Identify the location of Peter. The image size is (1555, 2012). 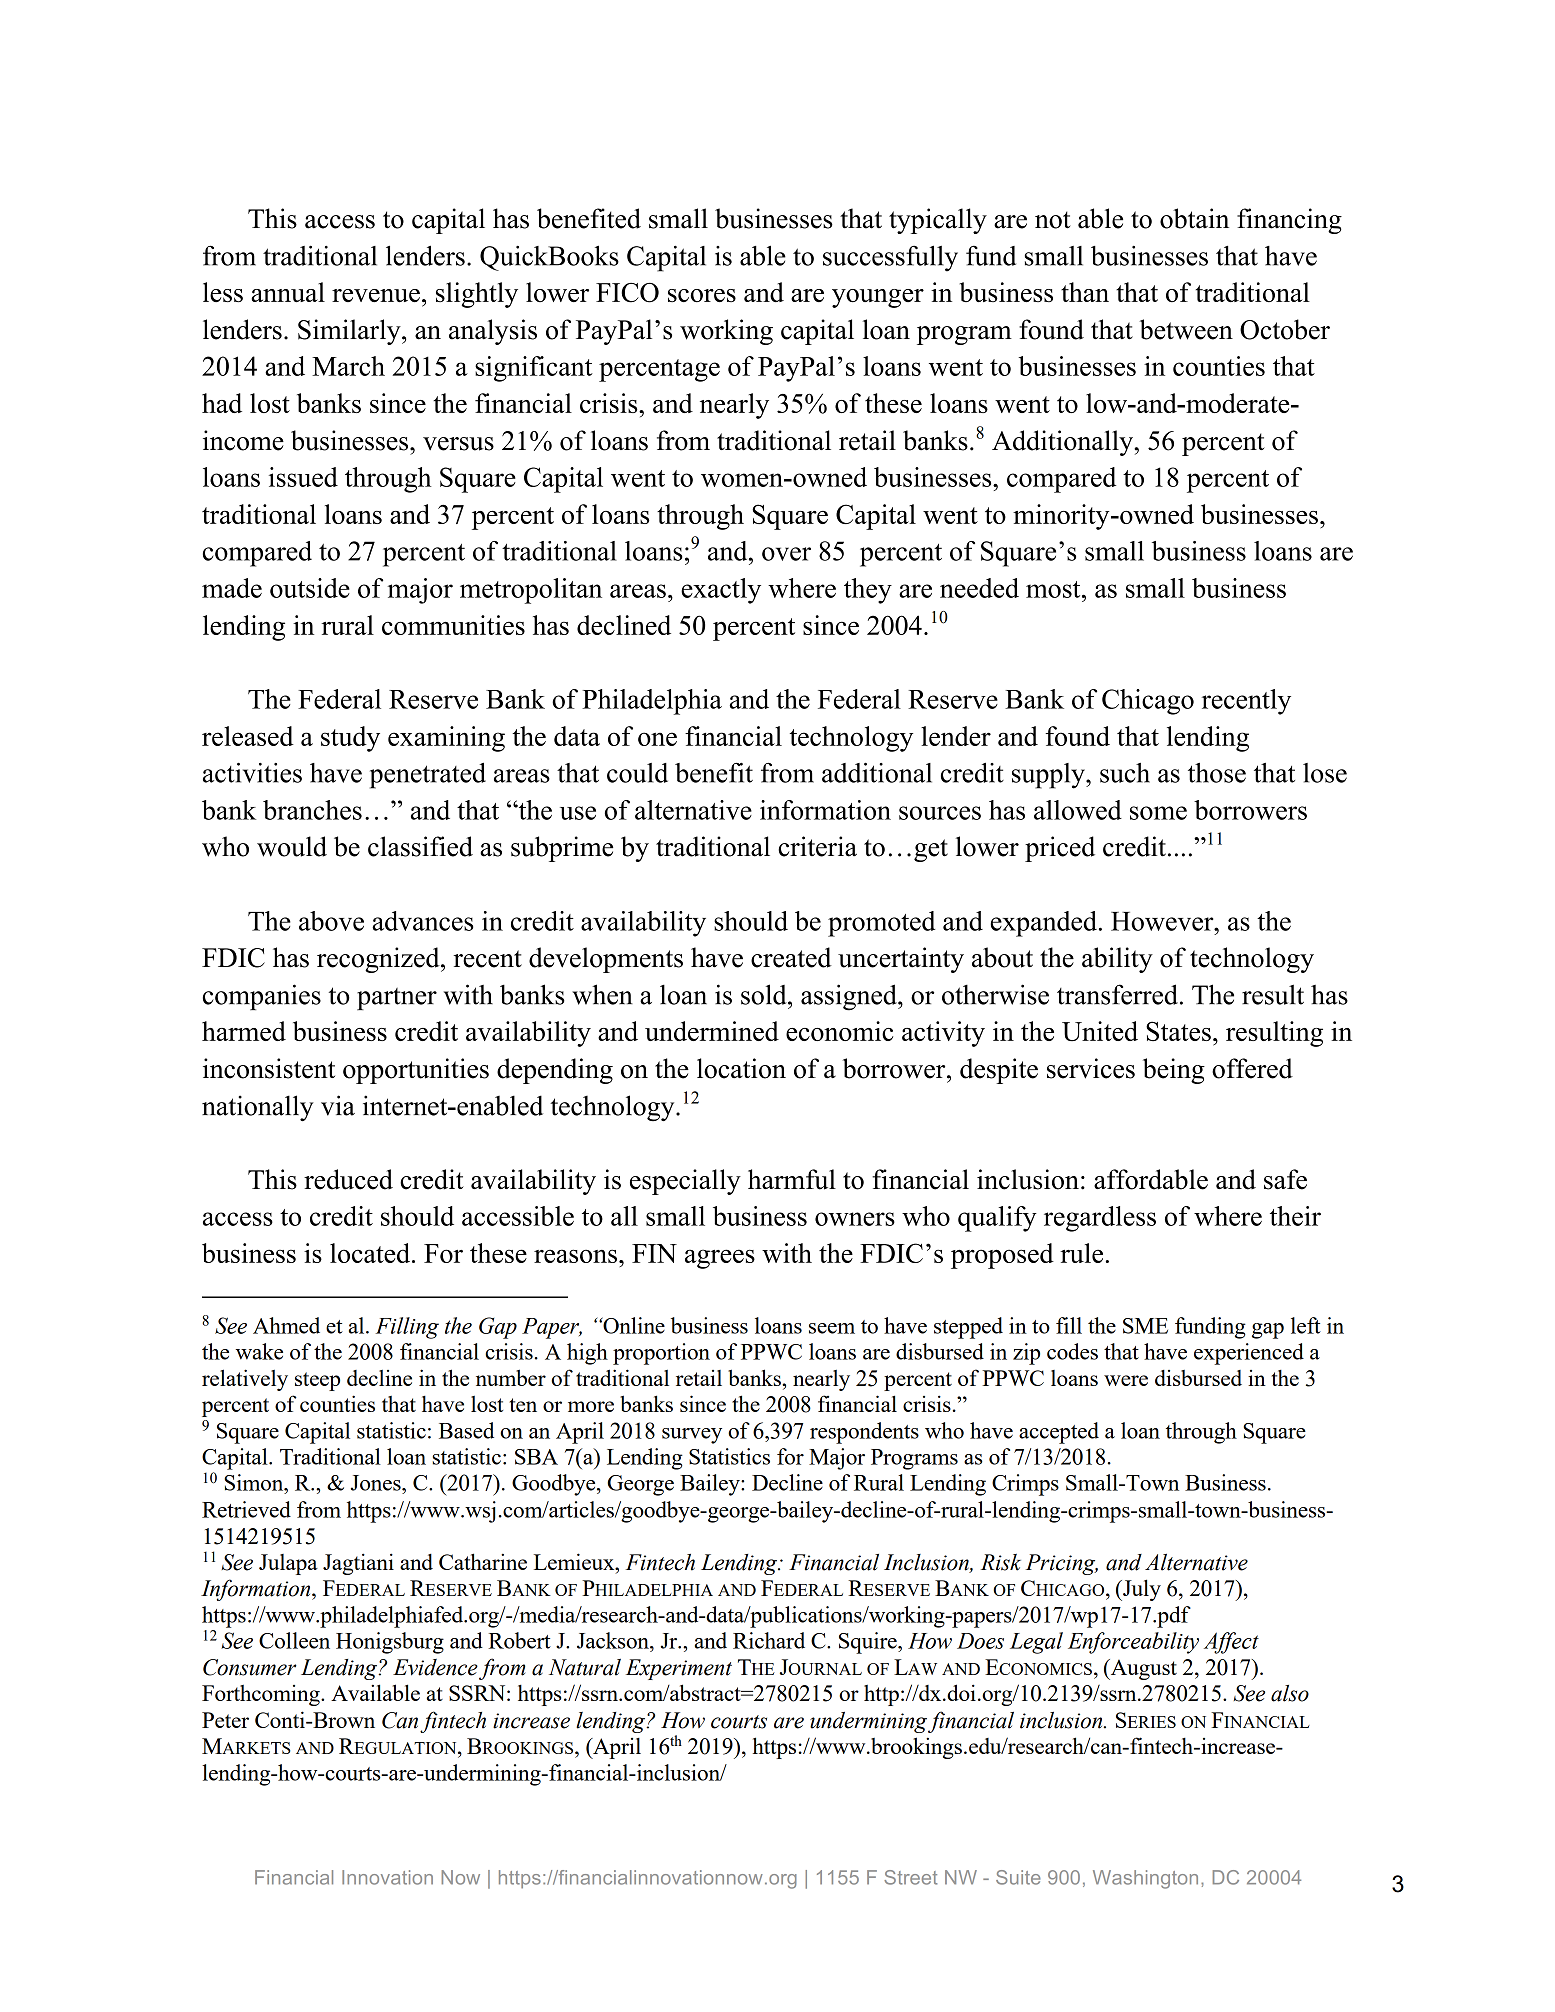
(225, 1720).
